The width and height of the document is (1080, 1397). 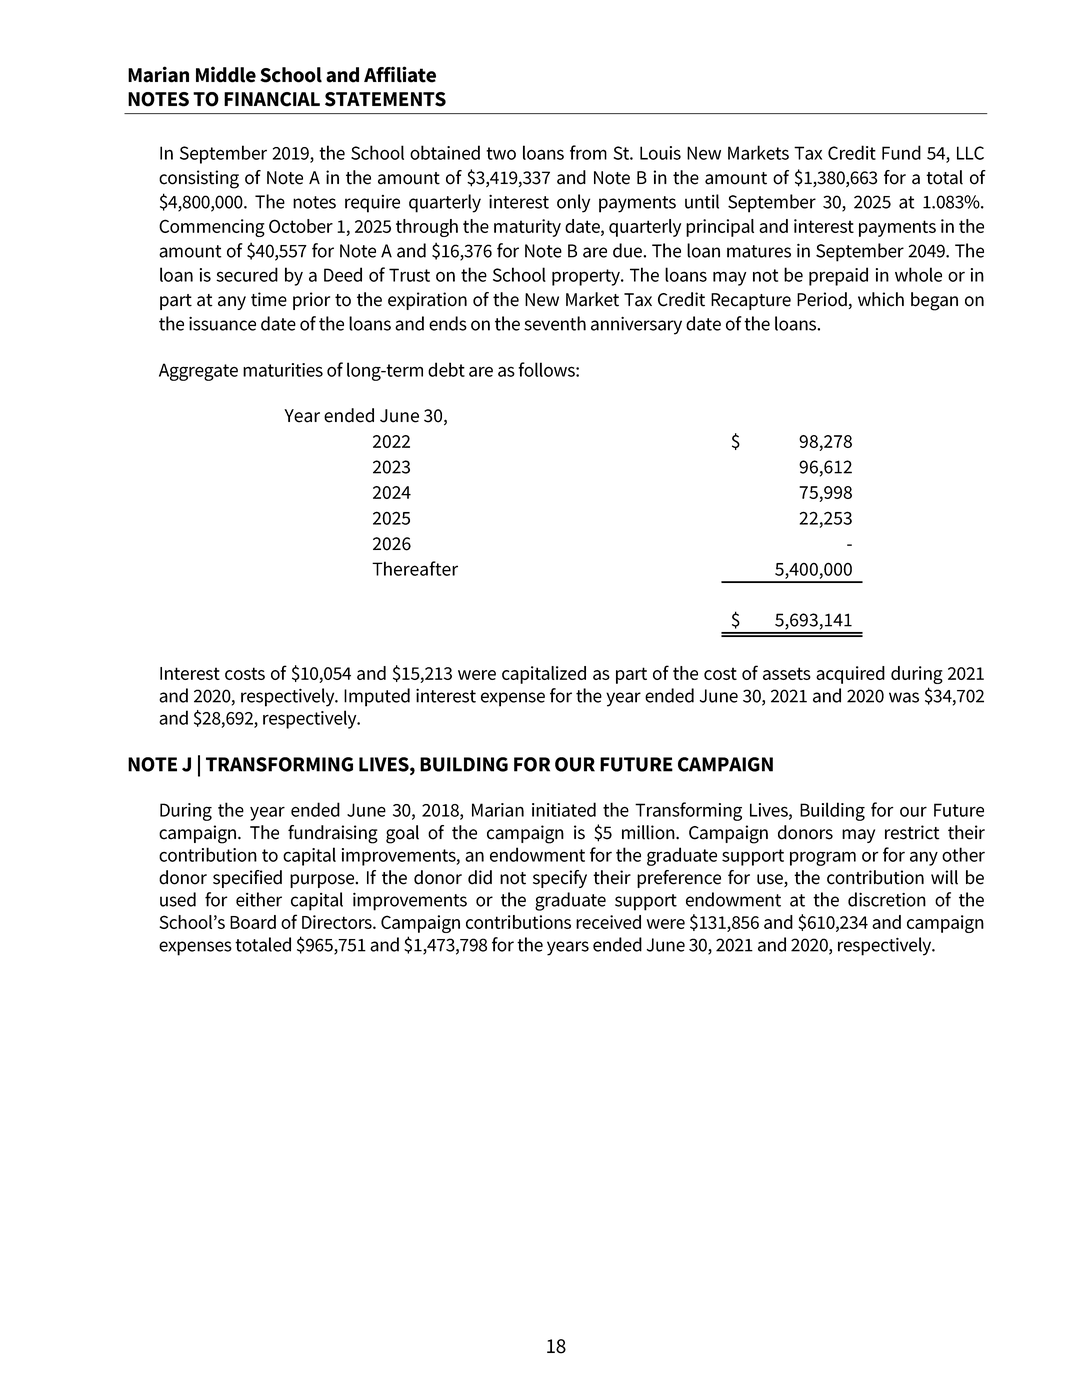 What do you see at coordinates (850, 675) in the document?
I see `acquired` at bounding box center [850, 675].
